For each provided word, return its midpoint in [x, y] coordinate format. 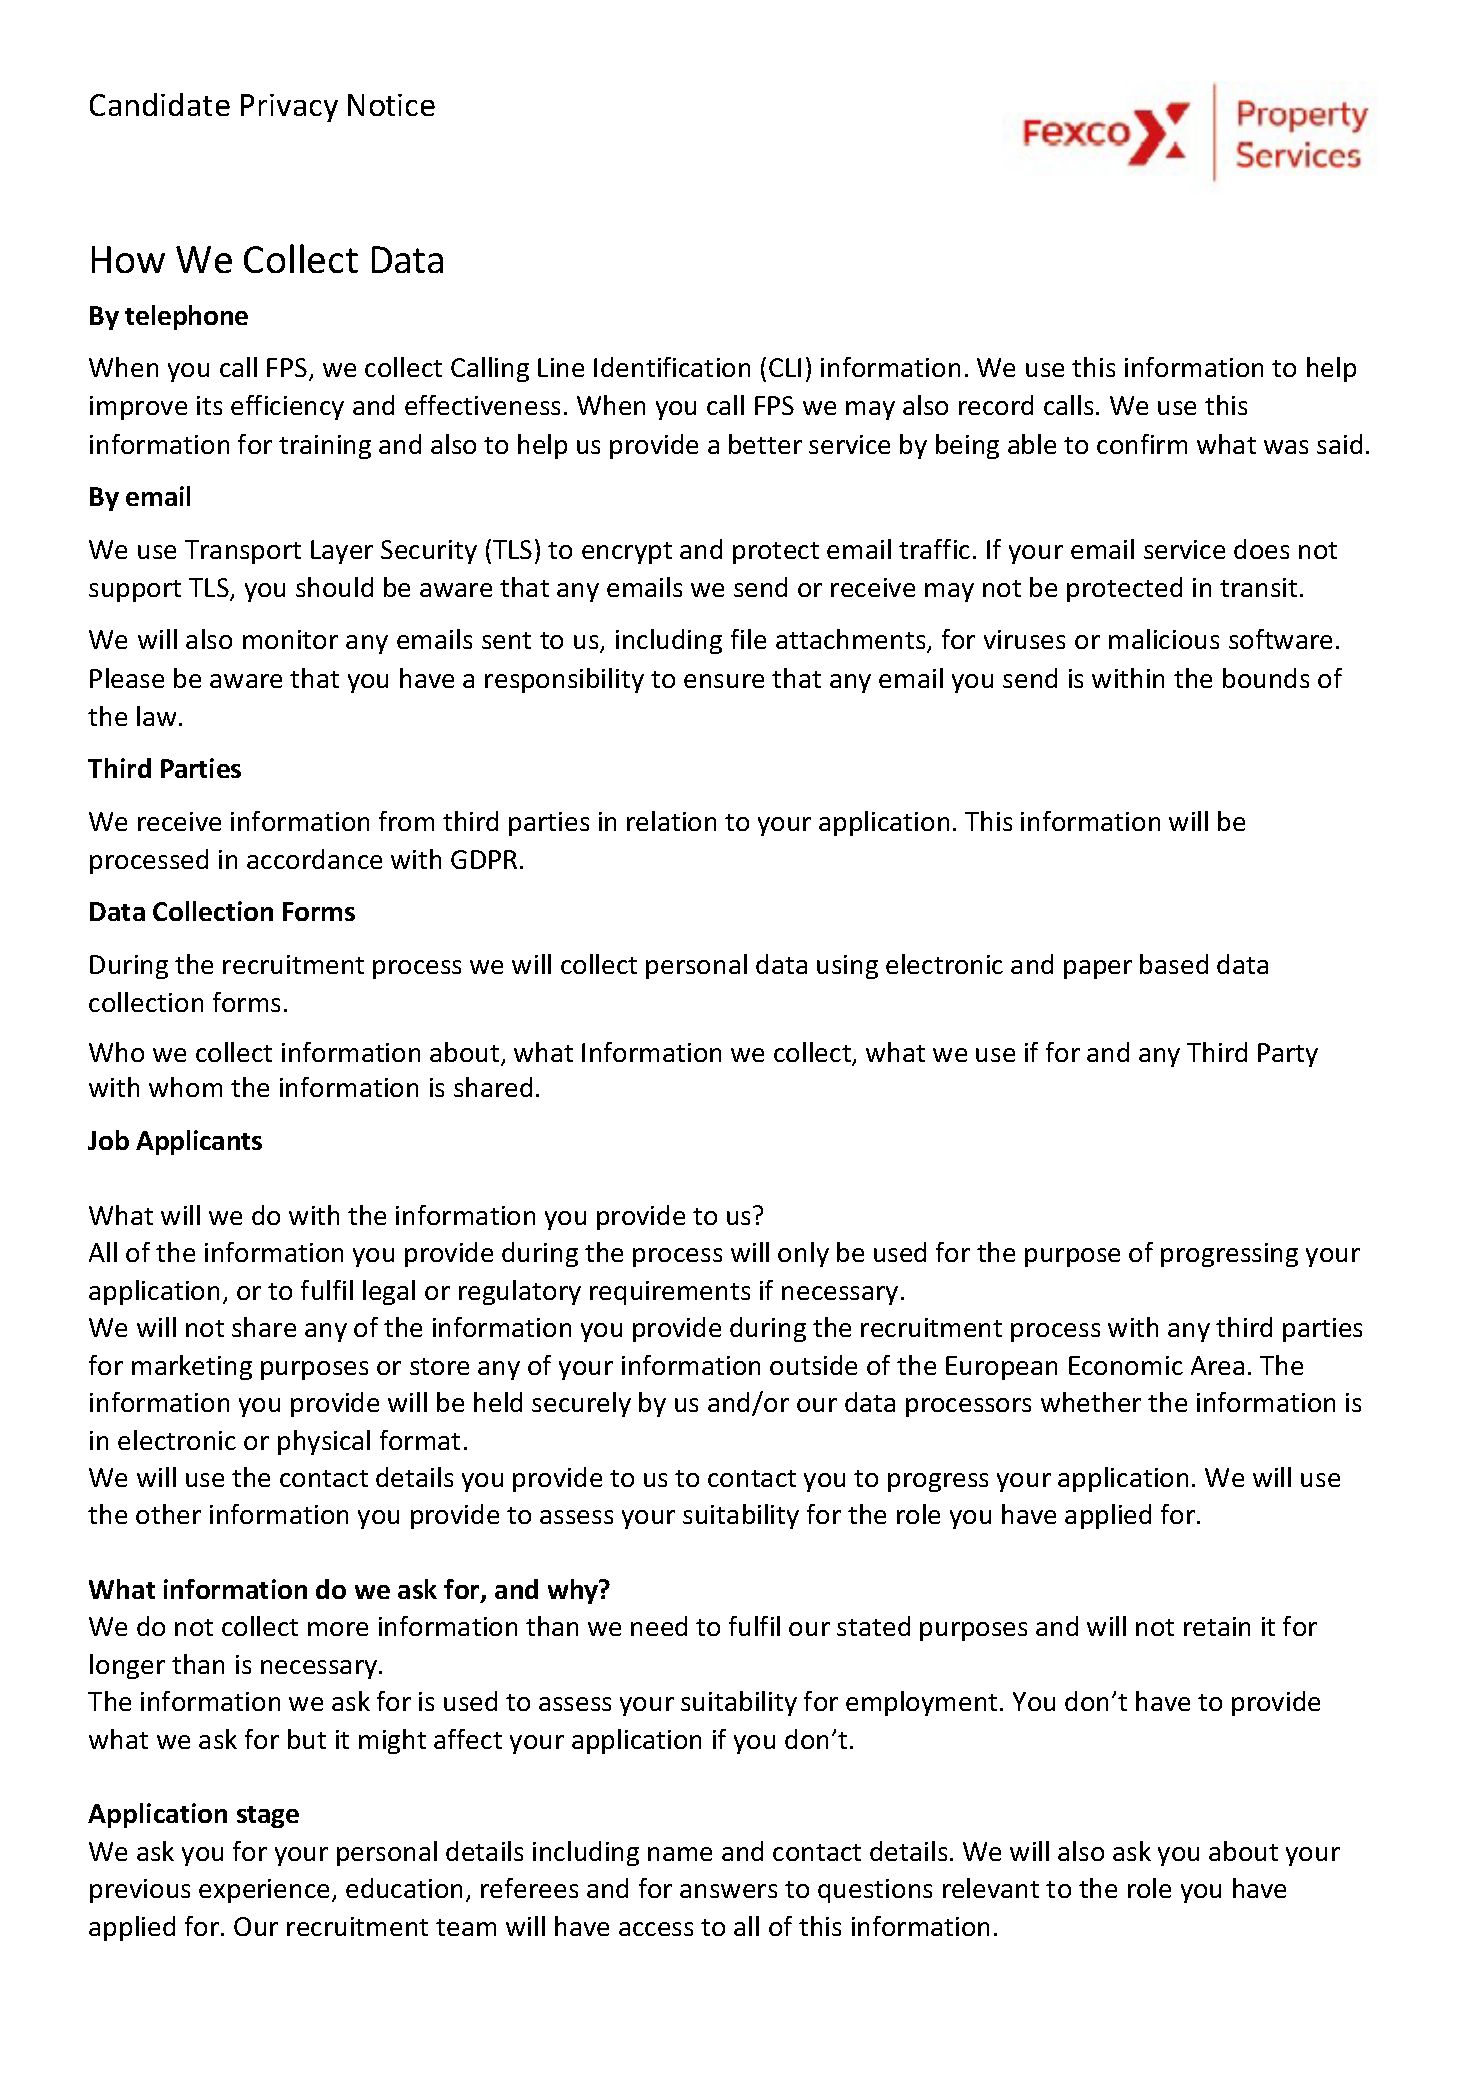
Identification [672, 367]
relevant [991, 1888]
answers [728, 1891]
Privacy [289, 108]
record [996, 405]
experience [264, 1891]
